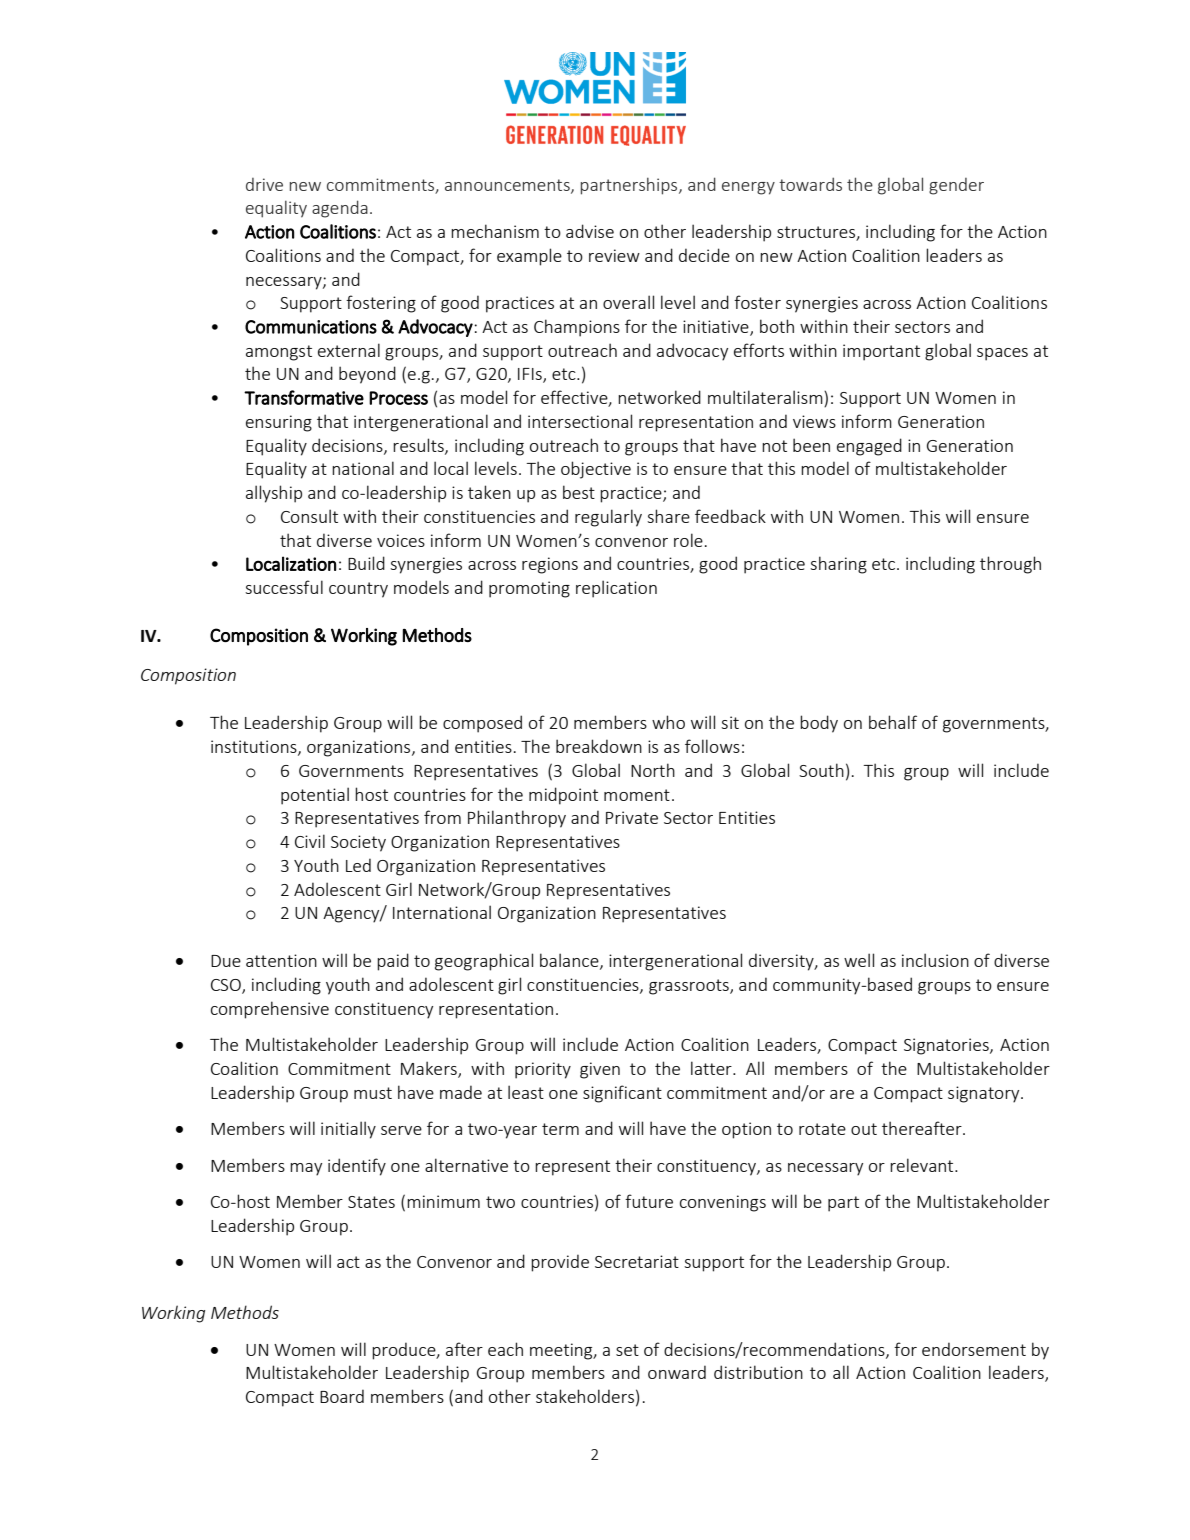  What do you see at coordinates (342, 1396) in the document?
I see `Board` at bounding box center [342, 1396].
